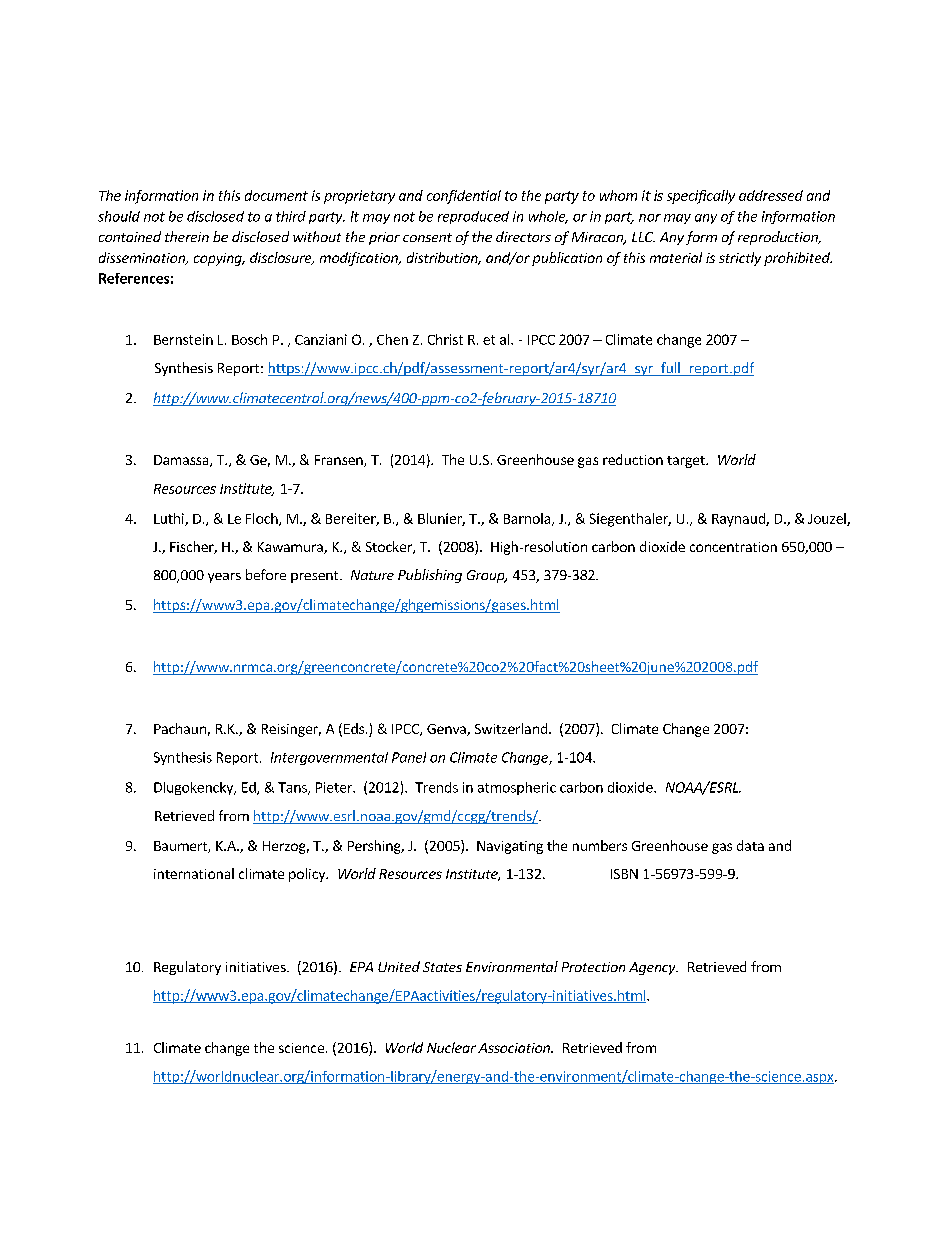 This image has width=952, height=1233. I want to click on United, so click(399, 966).
